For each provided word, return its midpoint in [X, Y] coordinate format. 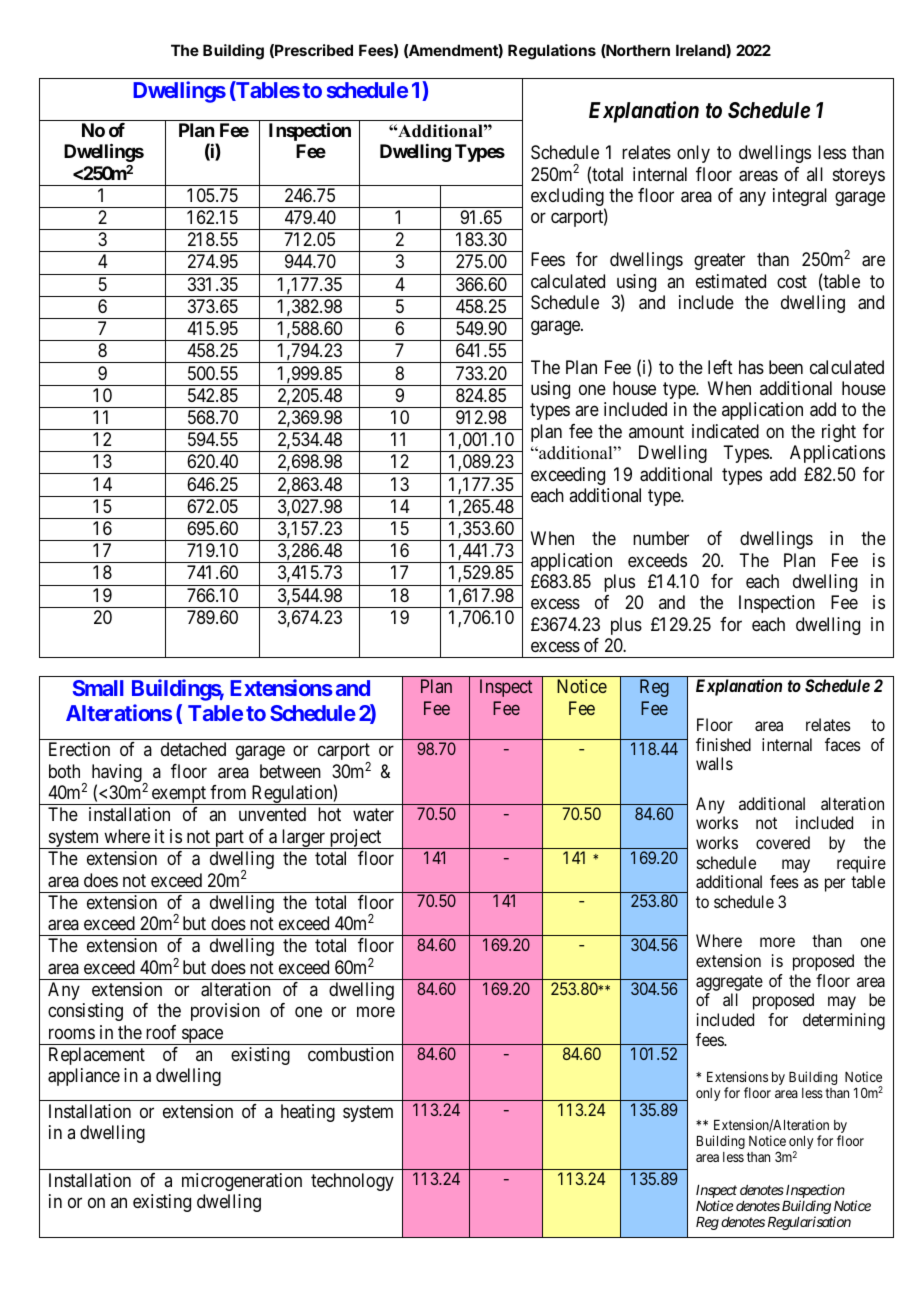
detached [193, 749]
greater [719, 262]
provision [225, 1012]
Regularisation [809, 1223]
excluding [568, 198]
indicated [725, 431]
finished [723, 744]
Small [98, 688]
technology [352, 1182]
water [373, 815]
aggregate [729, 983]
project [355, 839]
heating [308, 1113]
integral [800, 197]
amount [656, 431]
